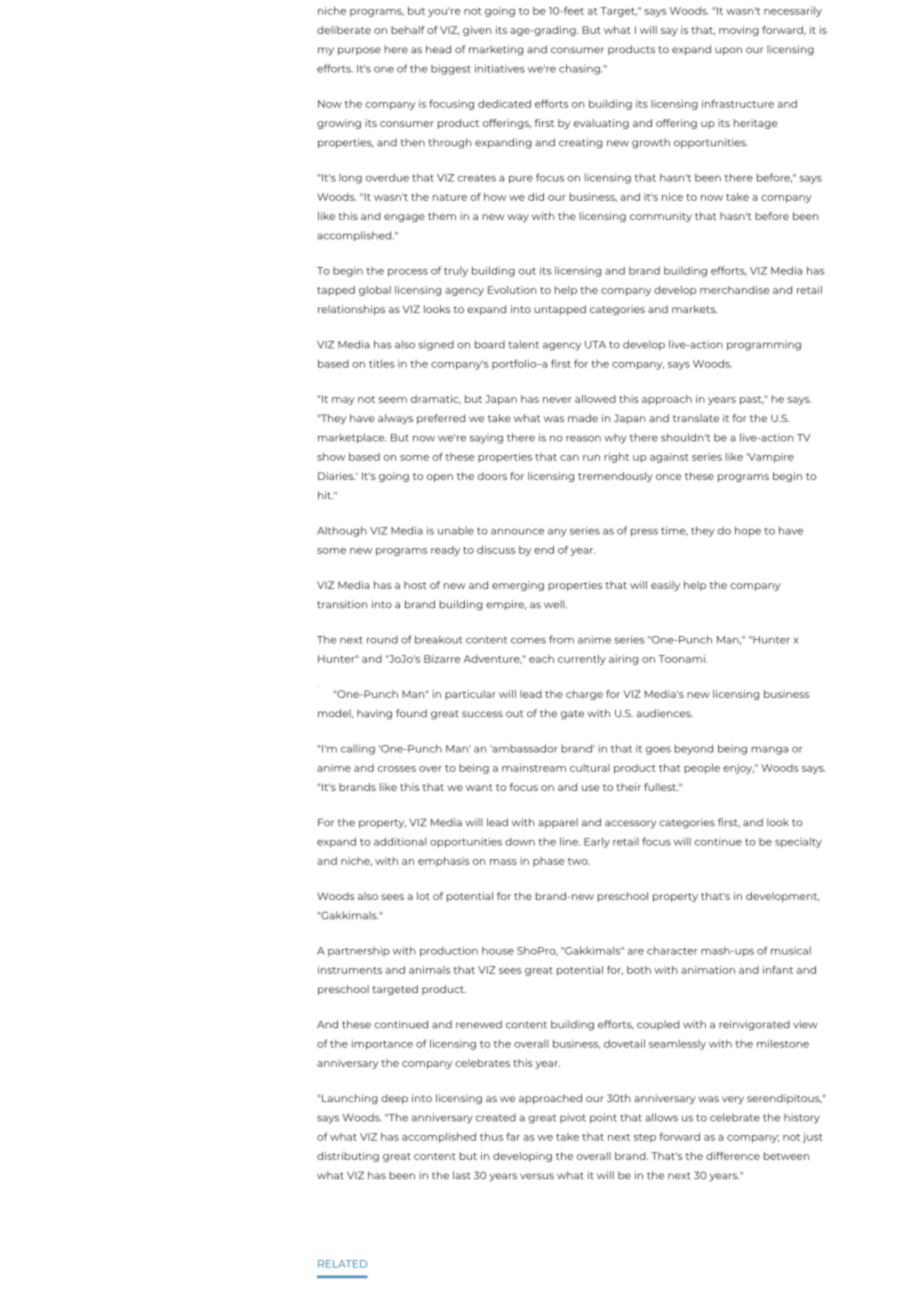  Describe the element at coordinates (580, 69) in the image. I see `chasing` at that location.
